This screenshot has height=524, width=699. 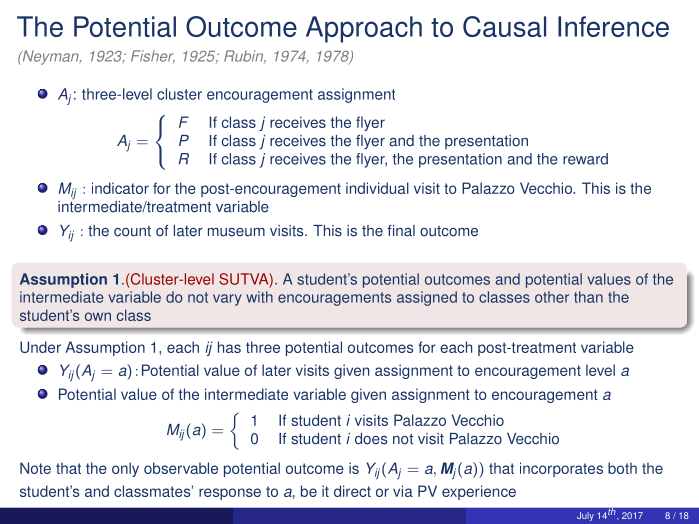 What do you see at coordinates (352, 491) in the screenshot?
I see `direct` at bounding box center [352, 491].
